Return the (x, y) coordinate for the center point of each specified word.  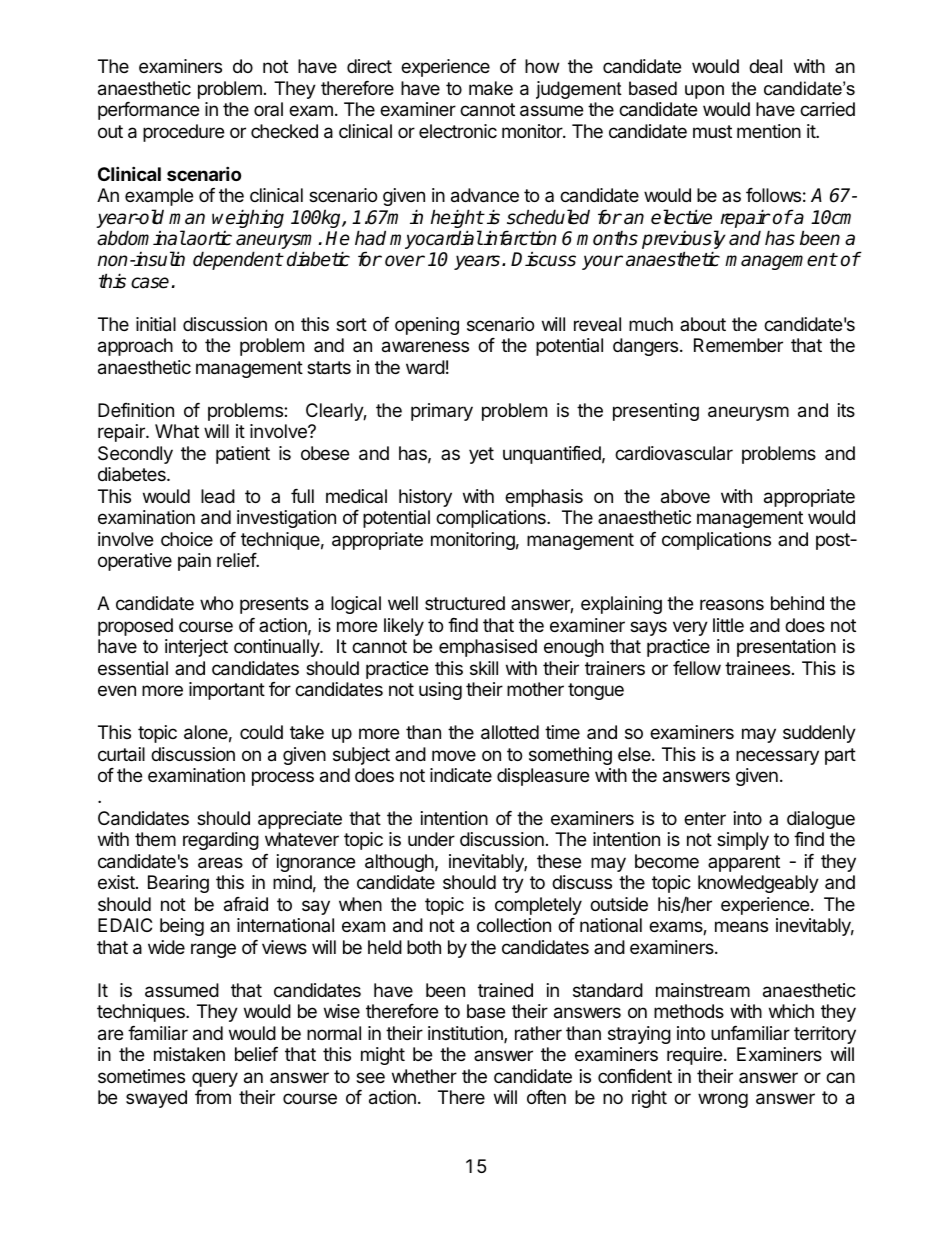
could (261, 732)
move (454, 755)
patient (243, 455)
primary (442, 412)
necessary (777, 757)
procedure (183, 133)
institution (466, 1034)
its (846, 410)
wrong (723, 1100)
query (215, 1079)
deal (765, 66)
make (491, 88)
